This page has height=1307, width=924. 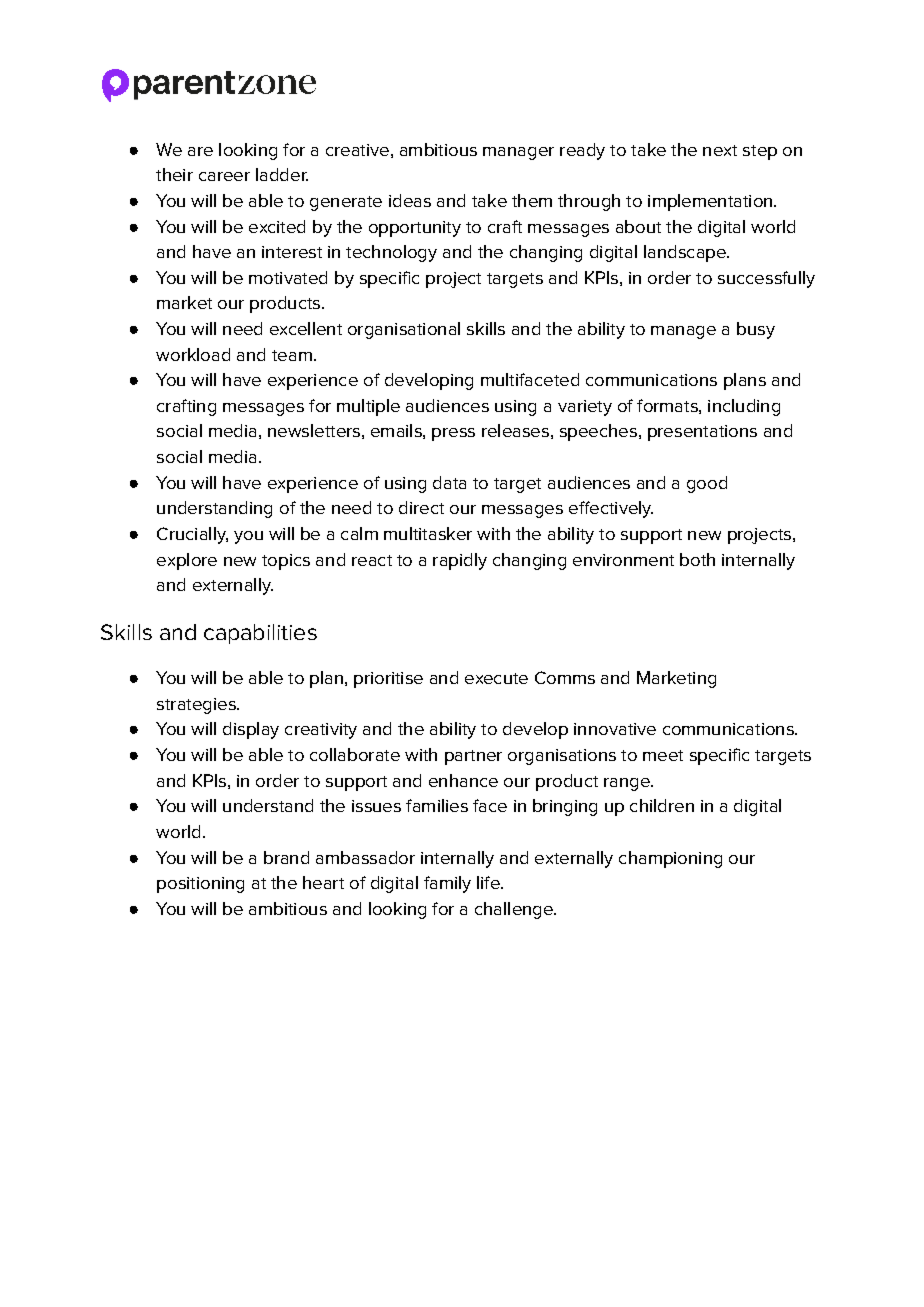 I want to click on next, so click(x=720, y=150).
